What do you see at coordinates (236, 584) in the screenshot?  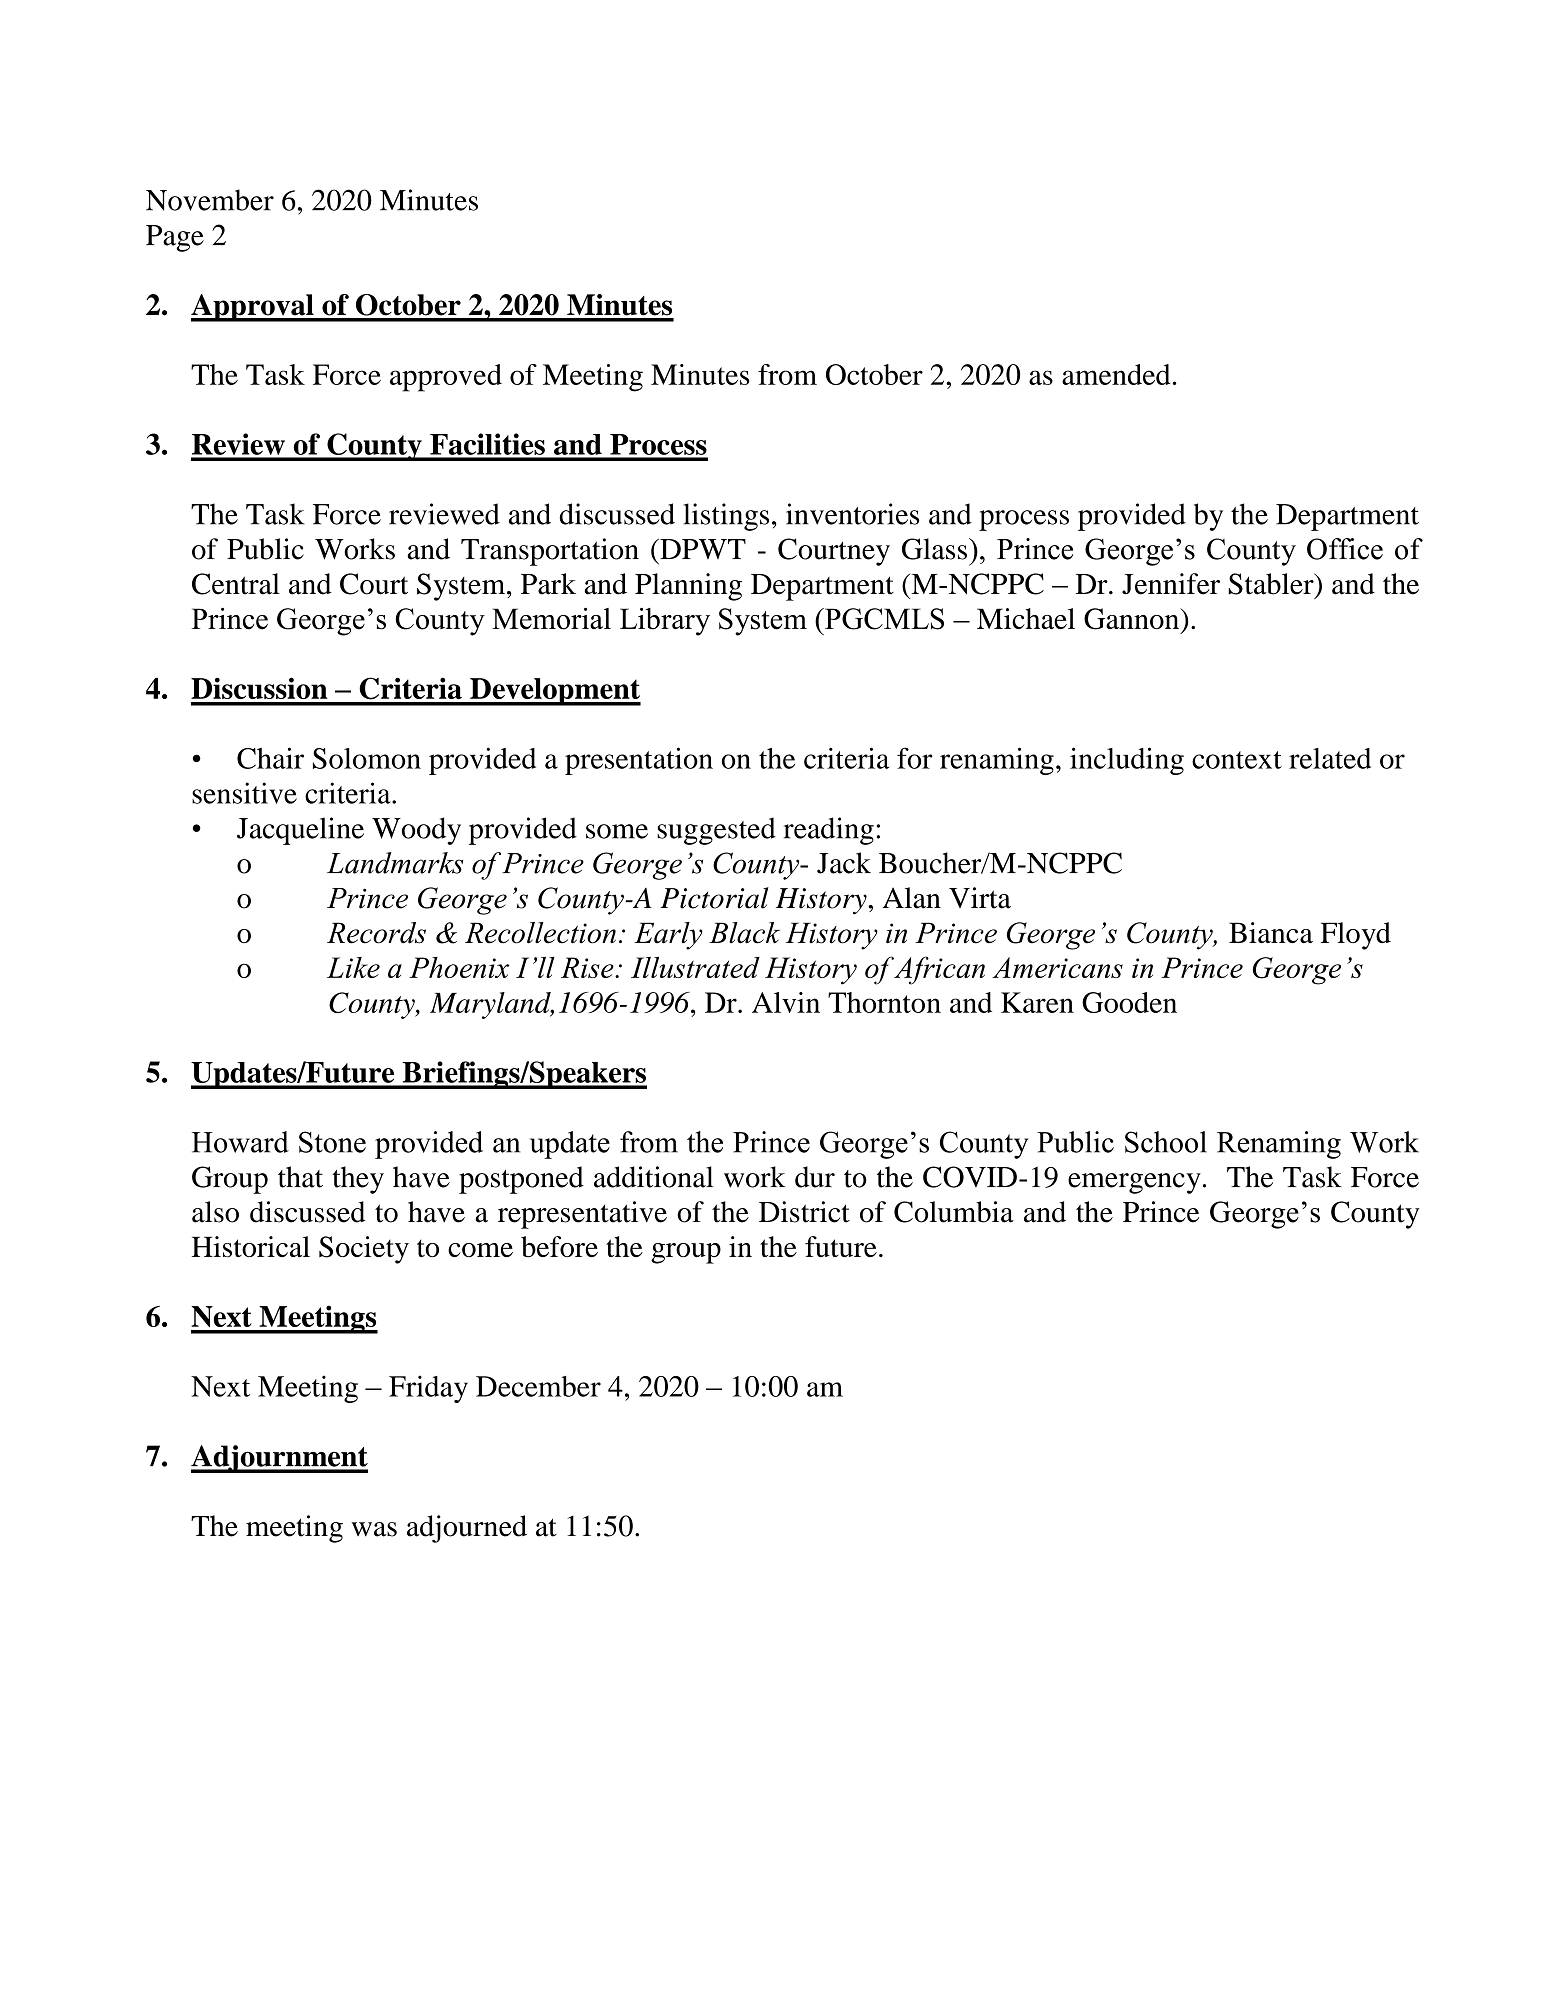 I see `Central` at bounding box center [236, 584].
